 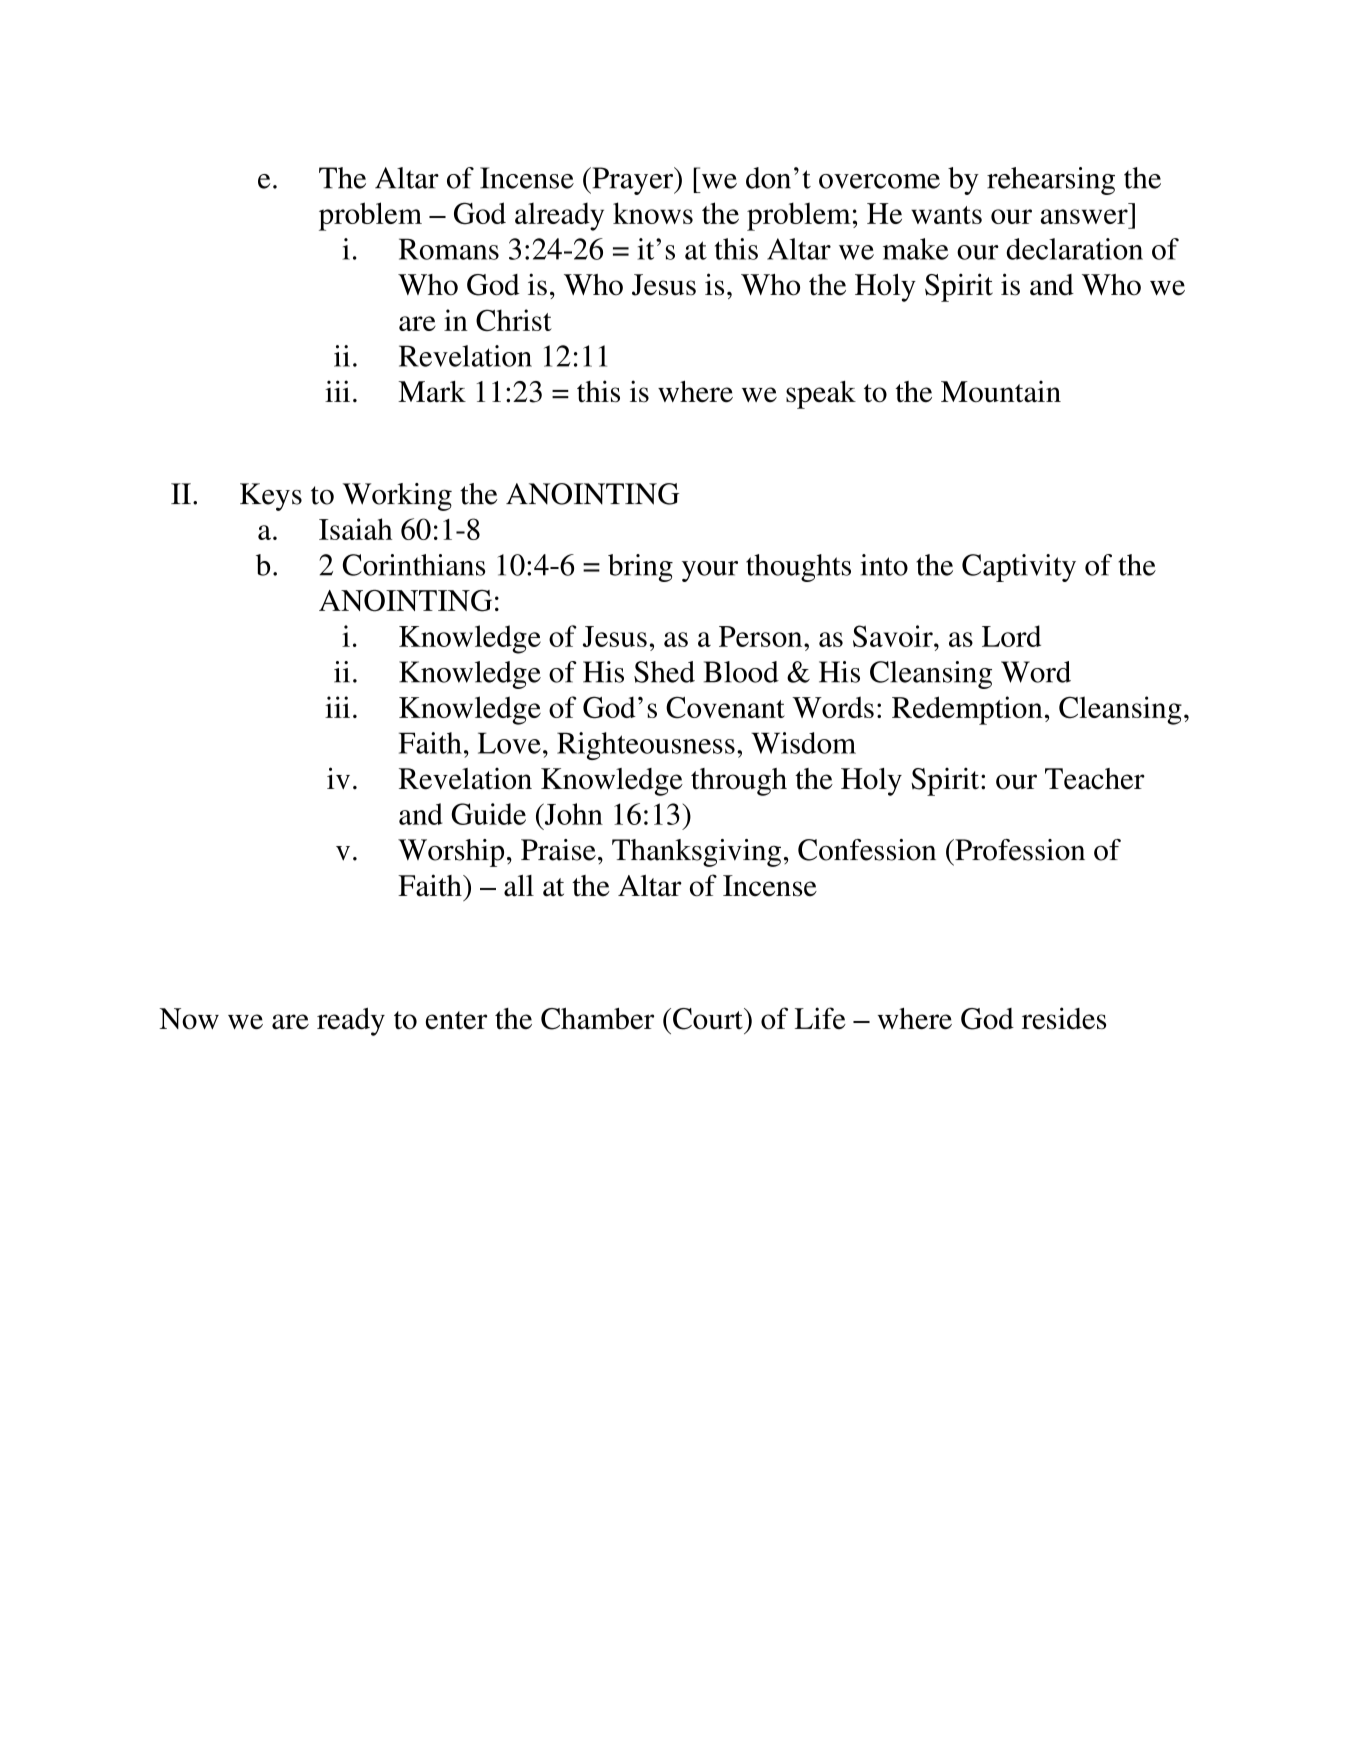 I want to click on Mountain, so click(x=1001, y=391).
